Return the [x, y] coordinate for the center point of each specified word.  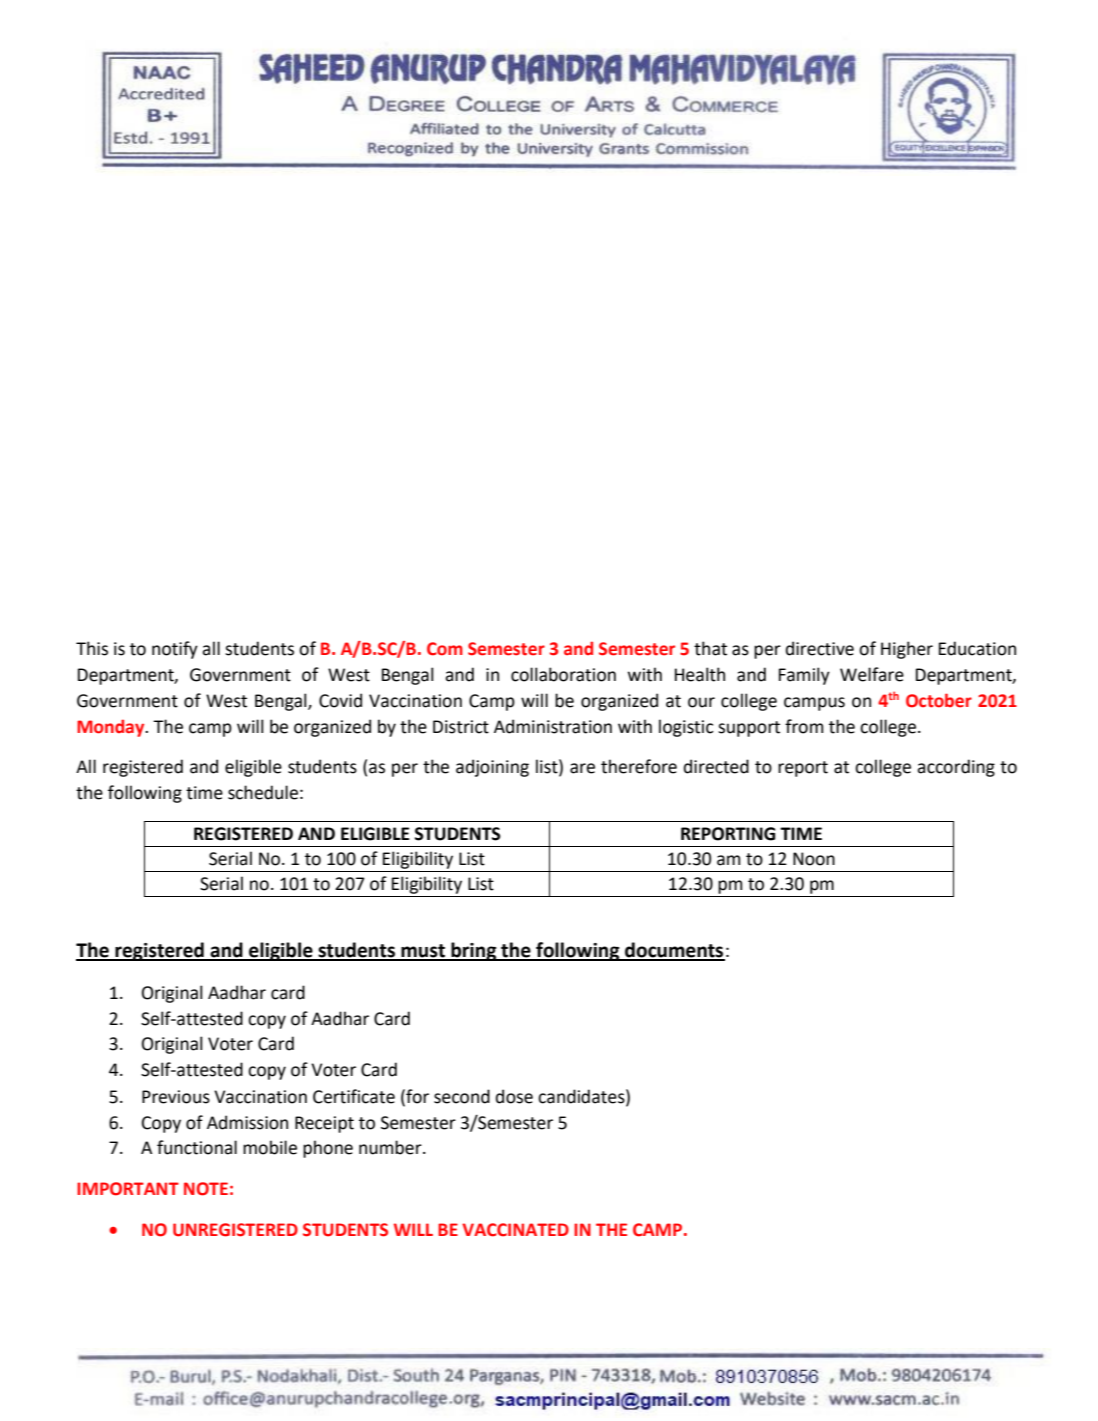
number [391, 1147]
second [462, 1096]
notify [175, 650]
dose [514, 1096]
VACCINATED [515, 1230]
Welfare [872, 674]
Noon [814, 859]
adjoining [492, 768]
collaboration [563, 674]
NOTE [206, 1189]
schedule [263, 792]
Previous [176, 1097]
